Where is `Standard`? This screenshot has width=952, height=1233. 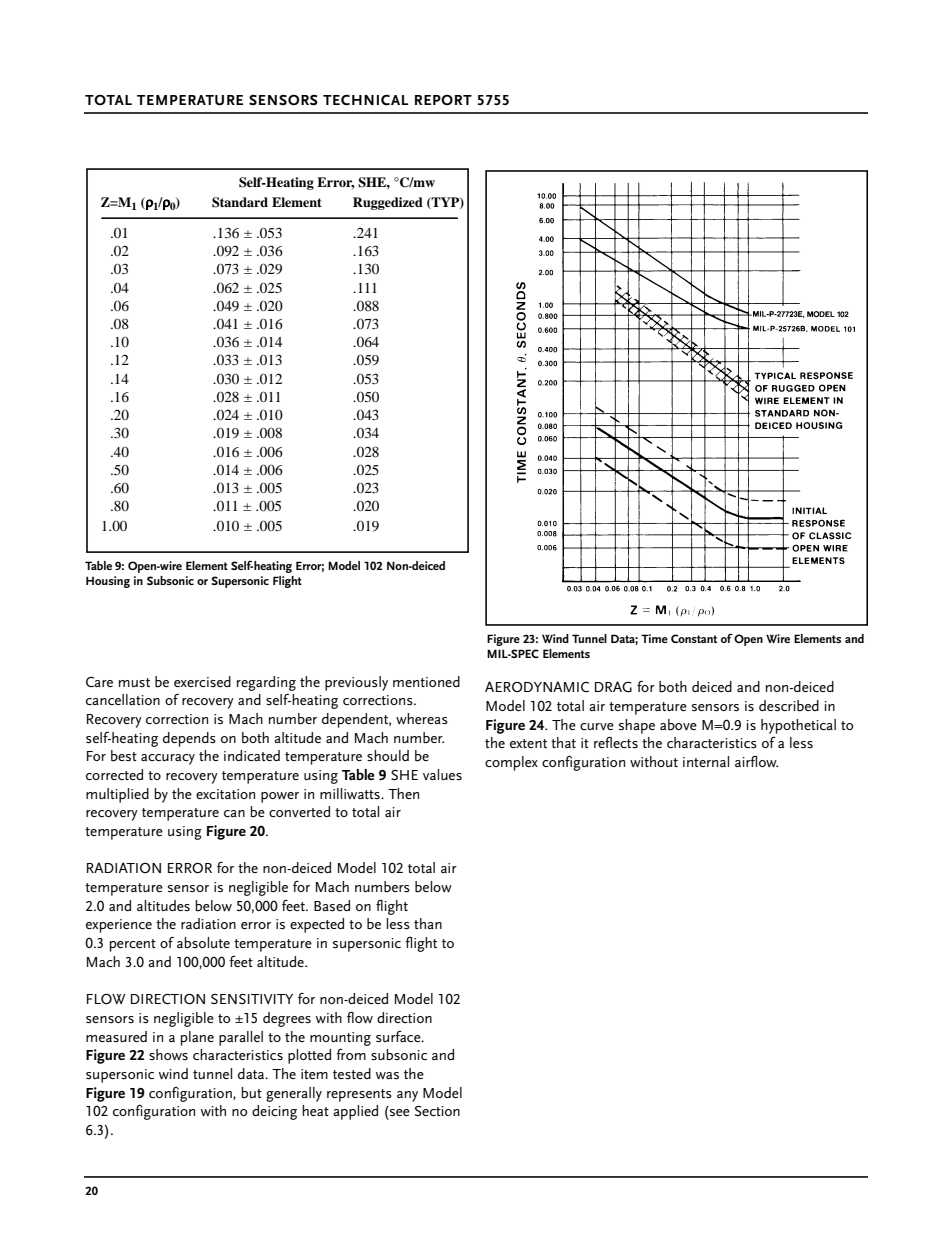
Standard is located at coordinates (240, 202).
